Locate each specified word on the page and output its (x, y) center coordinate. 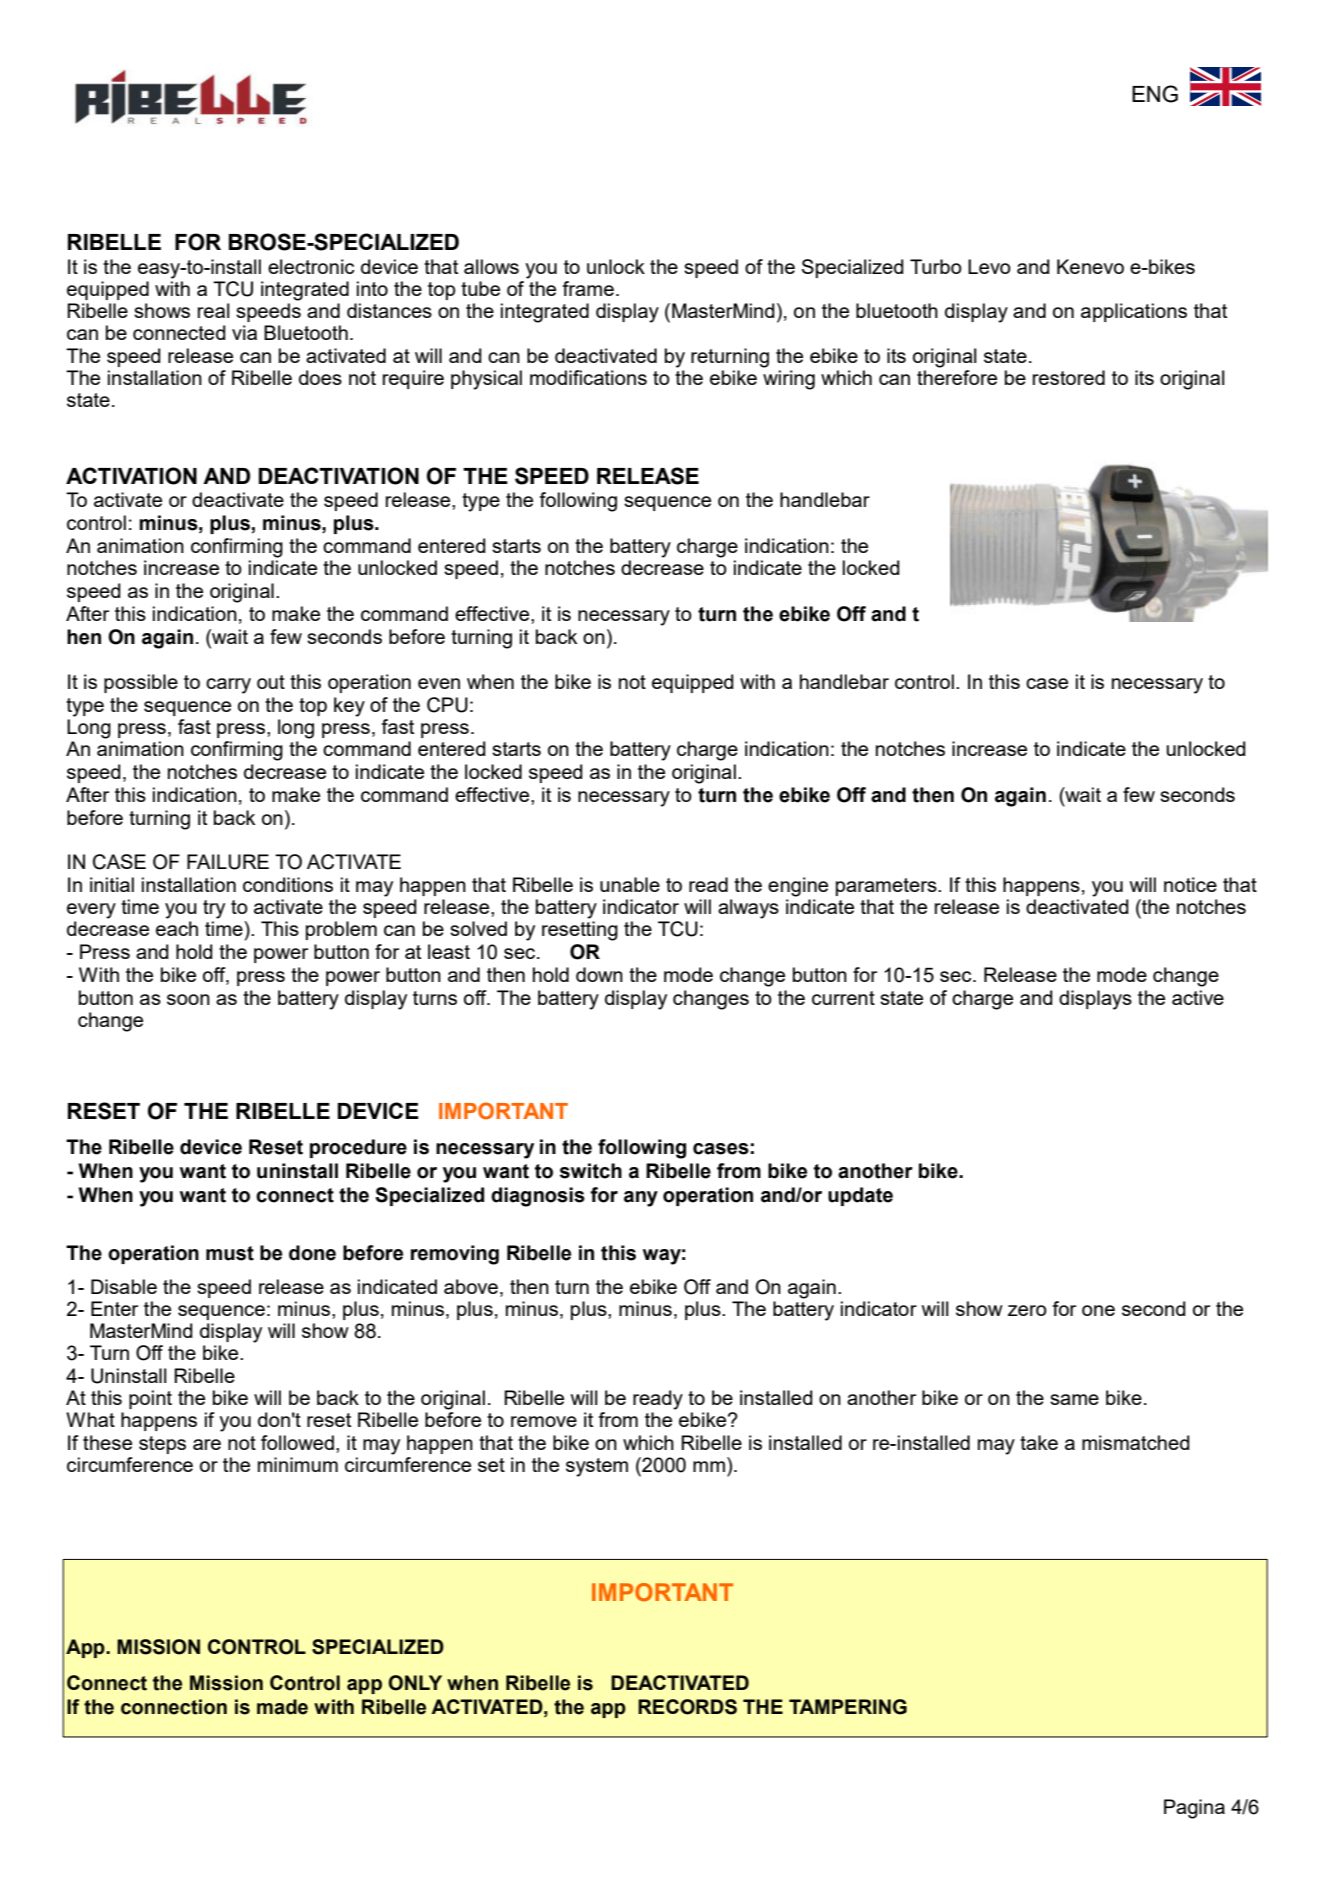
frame (588, 288)
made (282, 1707)
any (641, 1199)
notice (1190, 884)
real (213, 310)
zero (1027, 1310)
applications (1134, 312)
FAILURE (228, 862)
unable (630, 884)
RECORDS (687, 1707)
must (230, 1253)
